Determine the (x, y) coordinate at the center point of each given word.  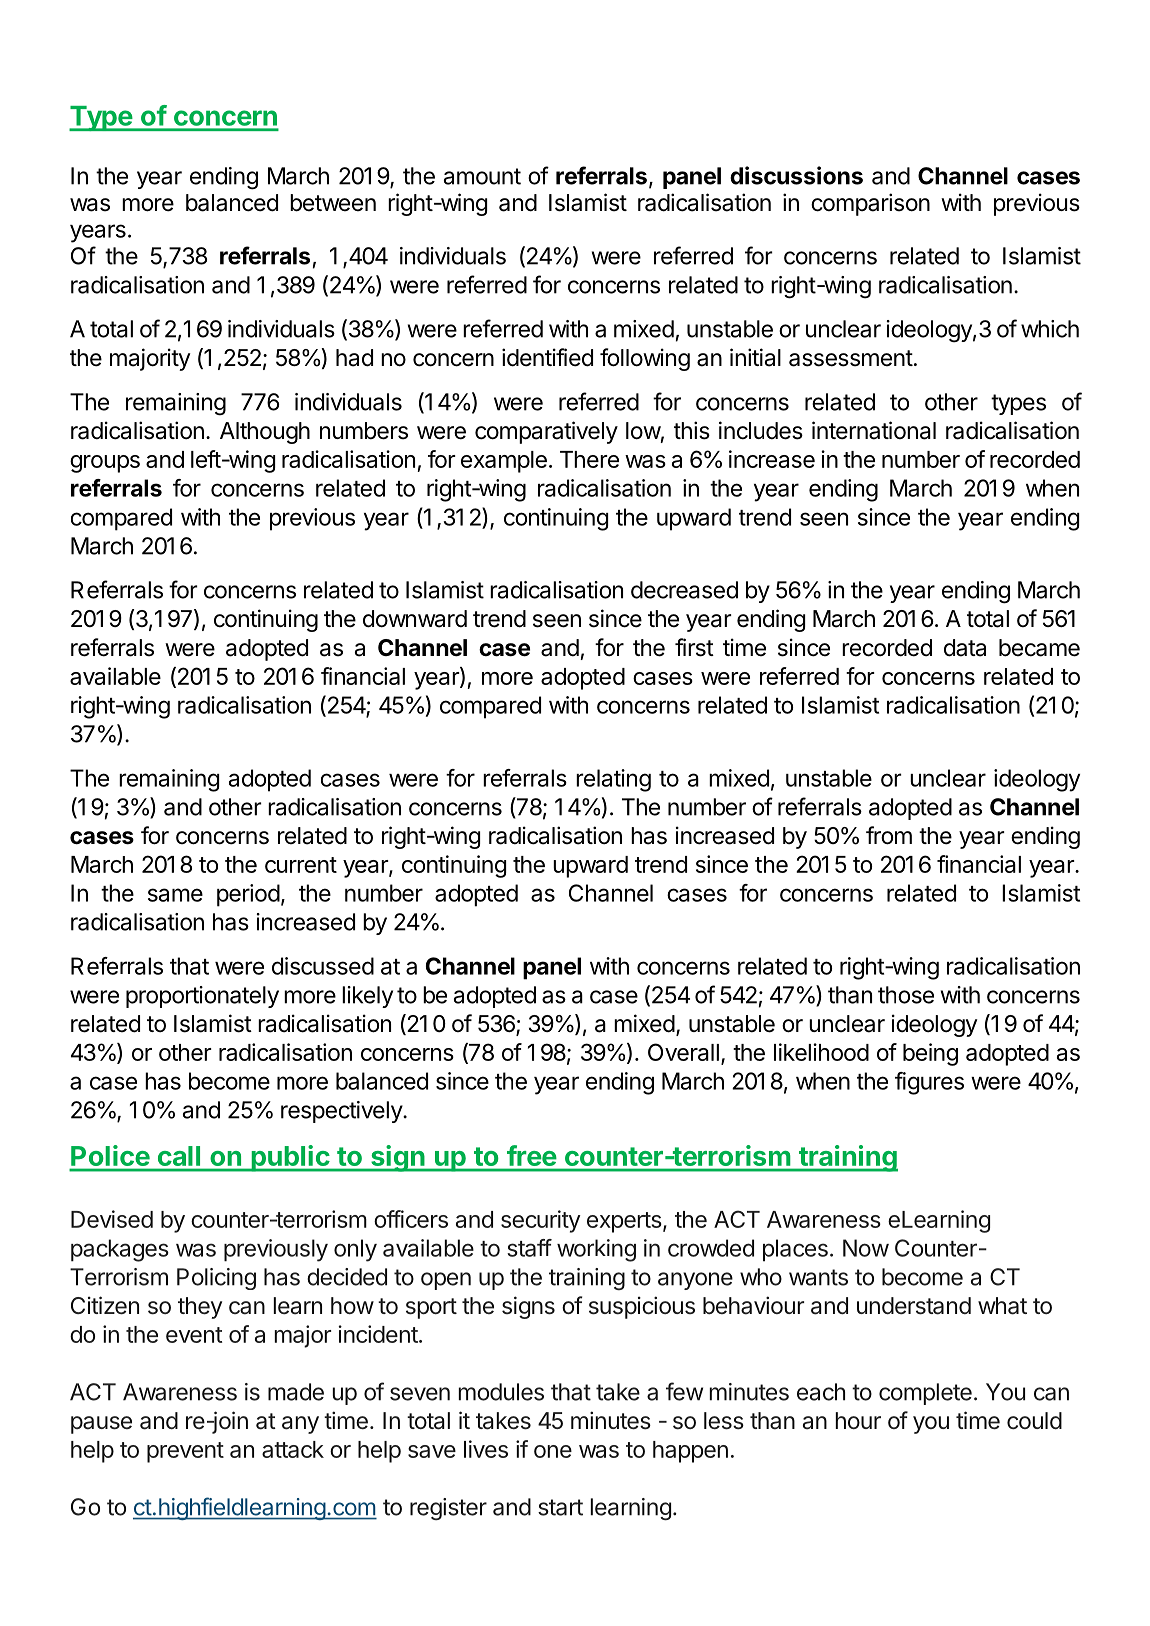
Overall (683, 1052)
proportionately (202, 997)
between (333, 203)
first (694, 647)
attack (293, 1449)
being (930, 1054)
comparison (870, 204)
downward (415, 619)
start (560, 1507)
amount (482, 176)
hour (858, 1420)
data (965, 648)
